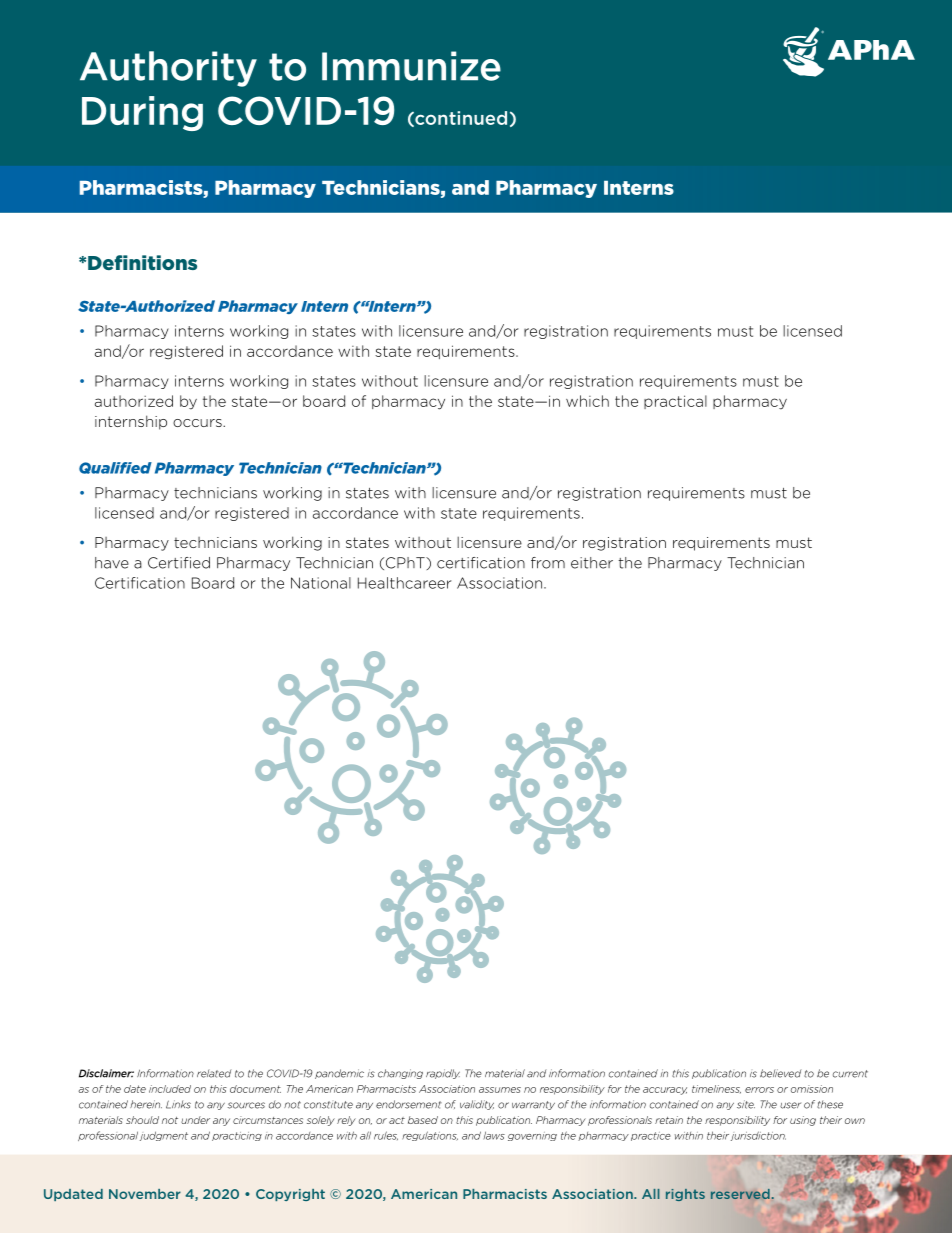  Describe the element at coordinates (321, 583) in the document. I see `National` at that location.
